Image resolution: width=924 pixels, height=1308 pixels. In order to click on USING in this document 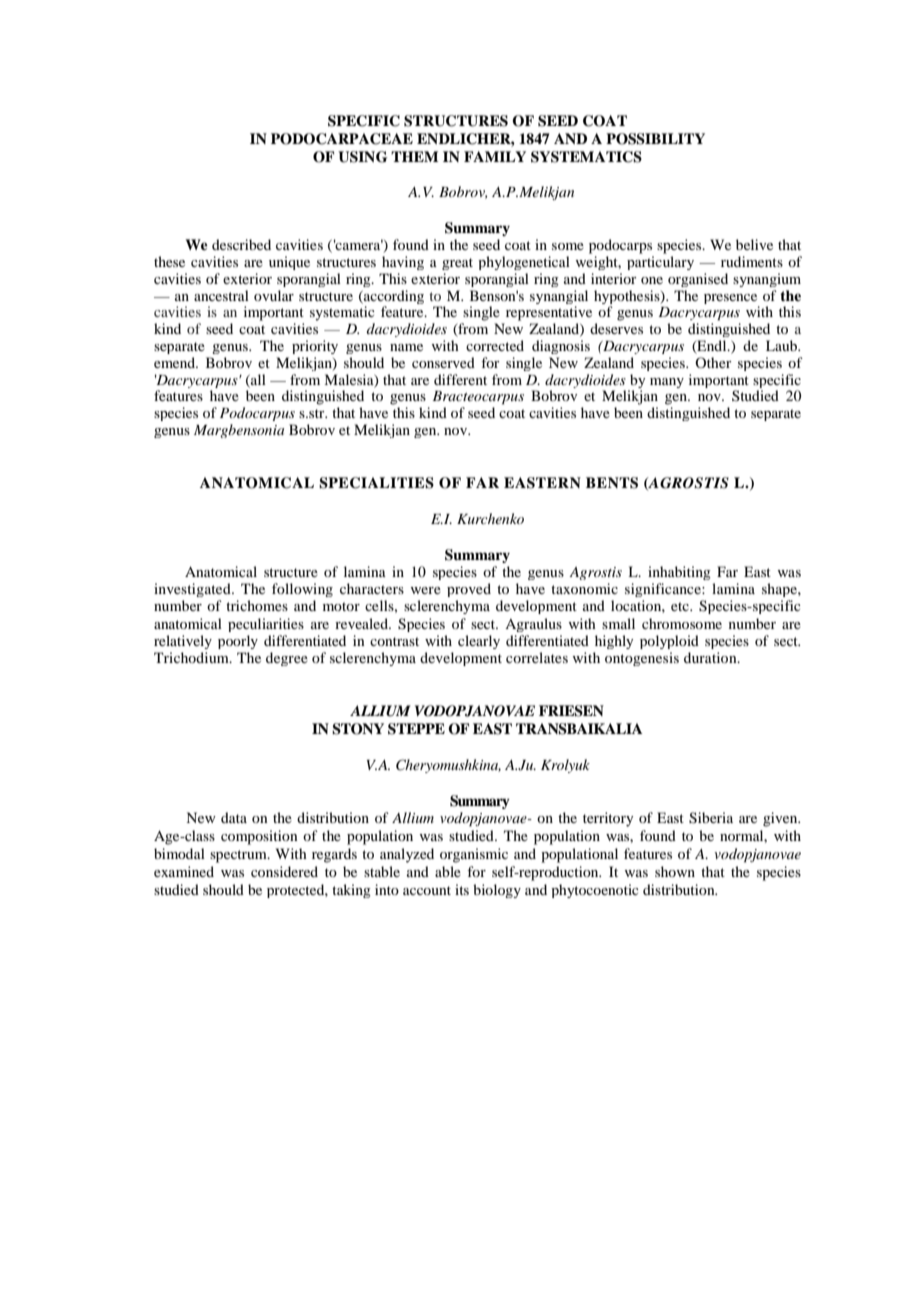, I will do `click(362, 157)`.
